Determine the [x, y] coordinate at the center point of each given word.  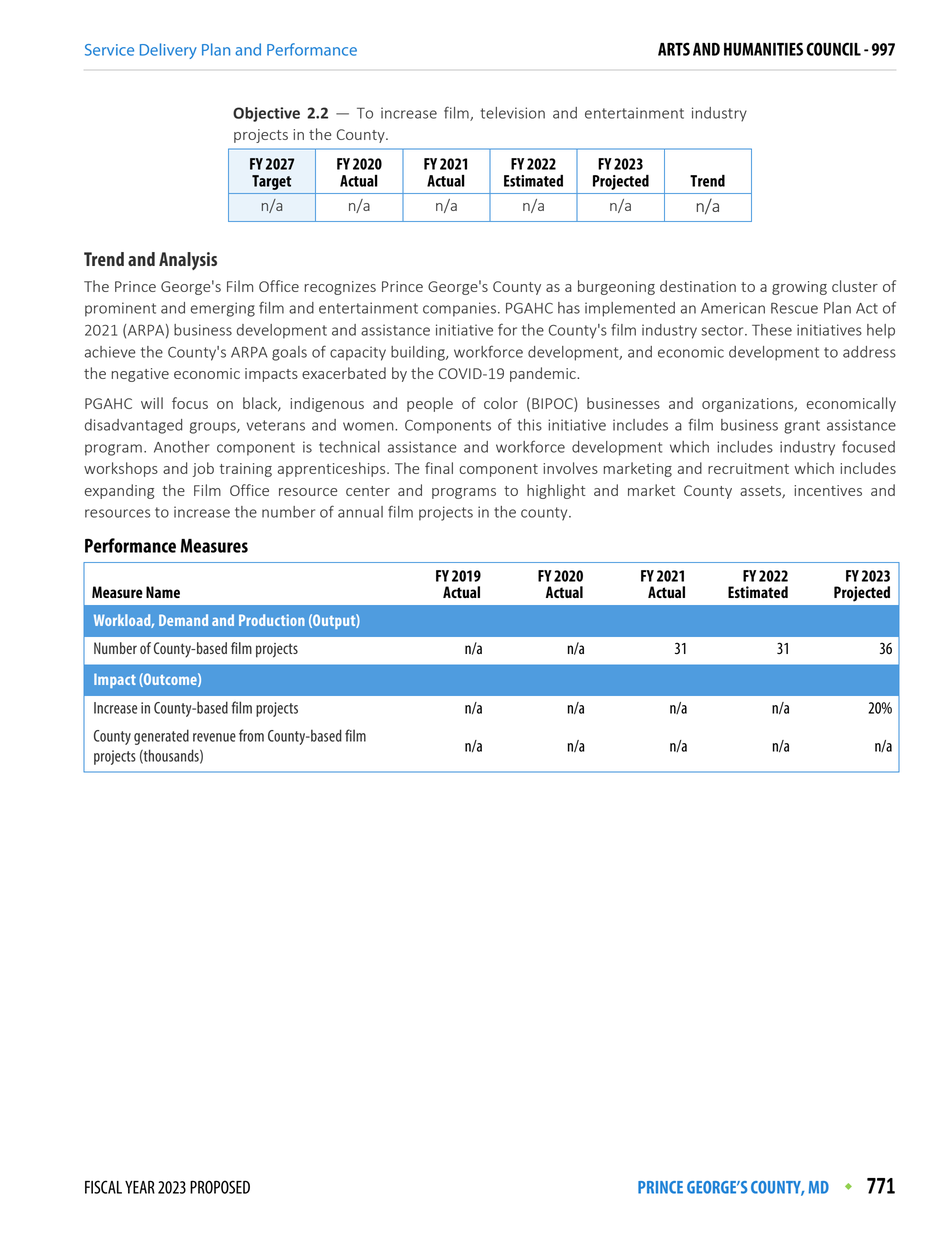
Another [182, 447]
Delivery [168, 51]
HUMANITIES [763, 49]
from [251, 735]
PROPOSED [220, 1187]
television [512, 113]
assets [761, 492]
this [529, 425]
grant [802, 427]
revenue [214, 737]
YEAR [140, 1187]
